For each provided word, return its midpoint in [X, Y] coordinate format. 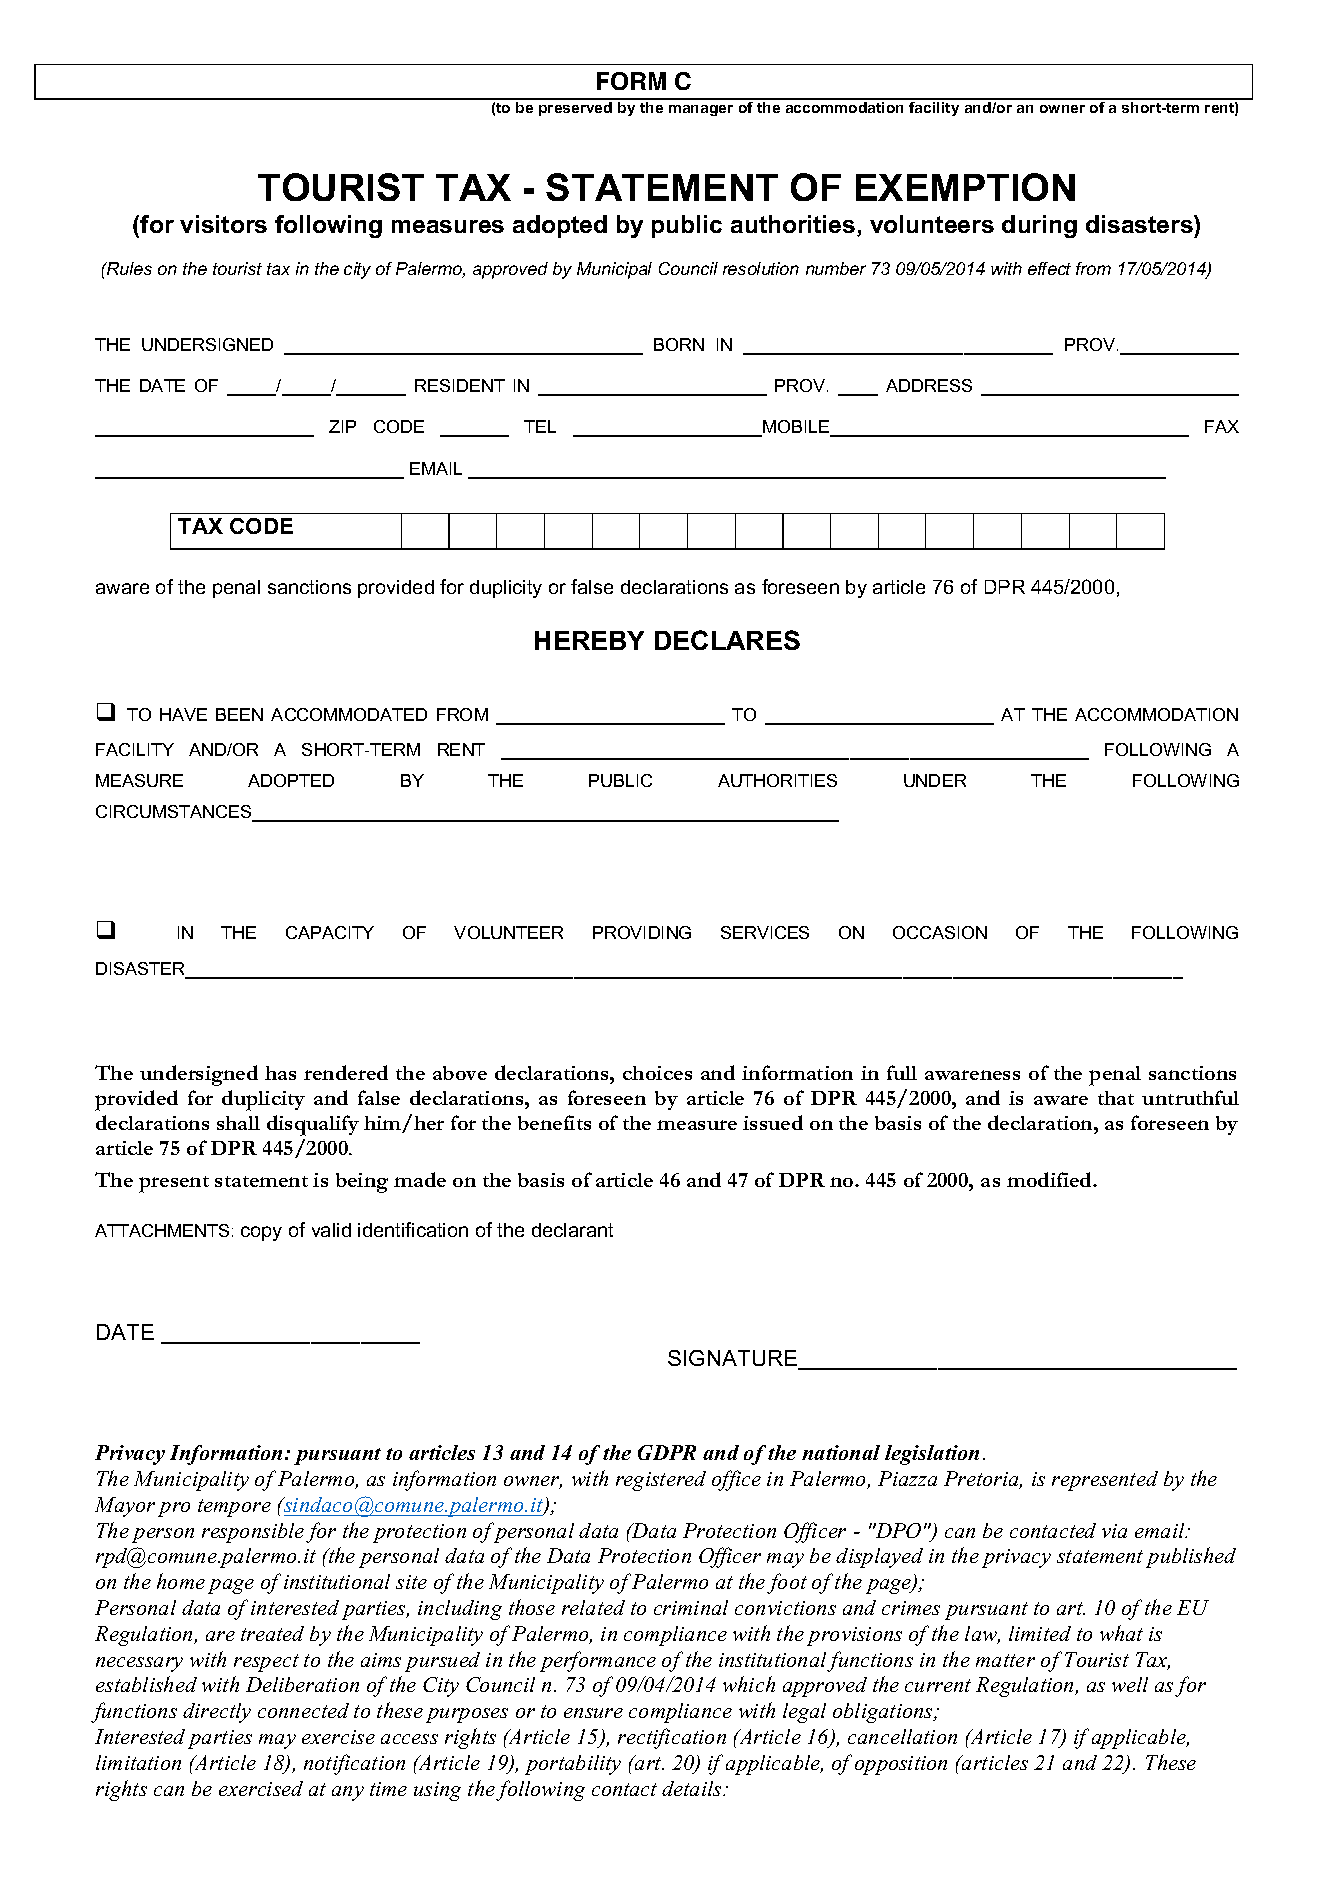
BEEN [239, 714]
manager [701, 110]
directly [217, 1713]
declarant [572, 1230]
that [1116, 1098]
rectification [672, 1738]
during [1039, 226]
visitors [223, 224]
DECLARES [727, 640]
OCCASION [940, 932]
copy [261, 1233]
